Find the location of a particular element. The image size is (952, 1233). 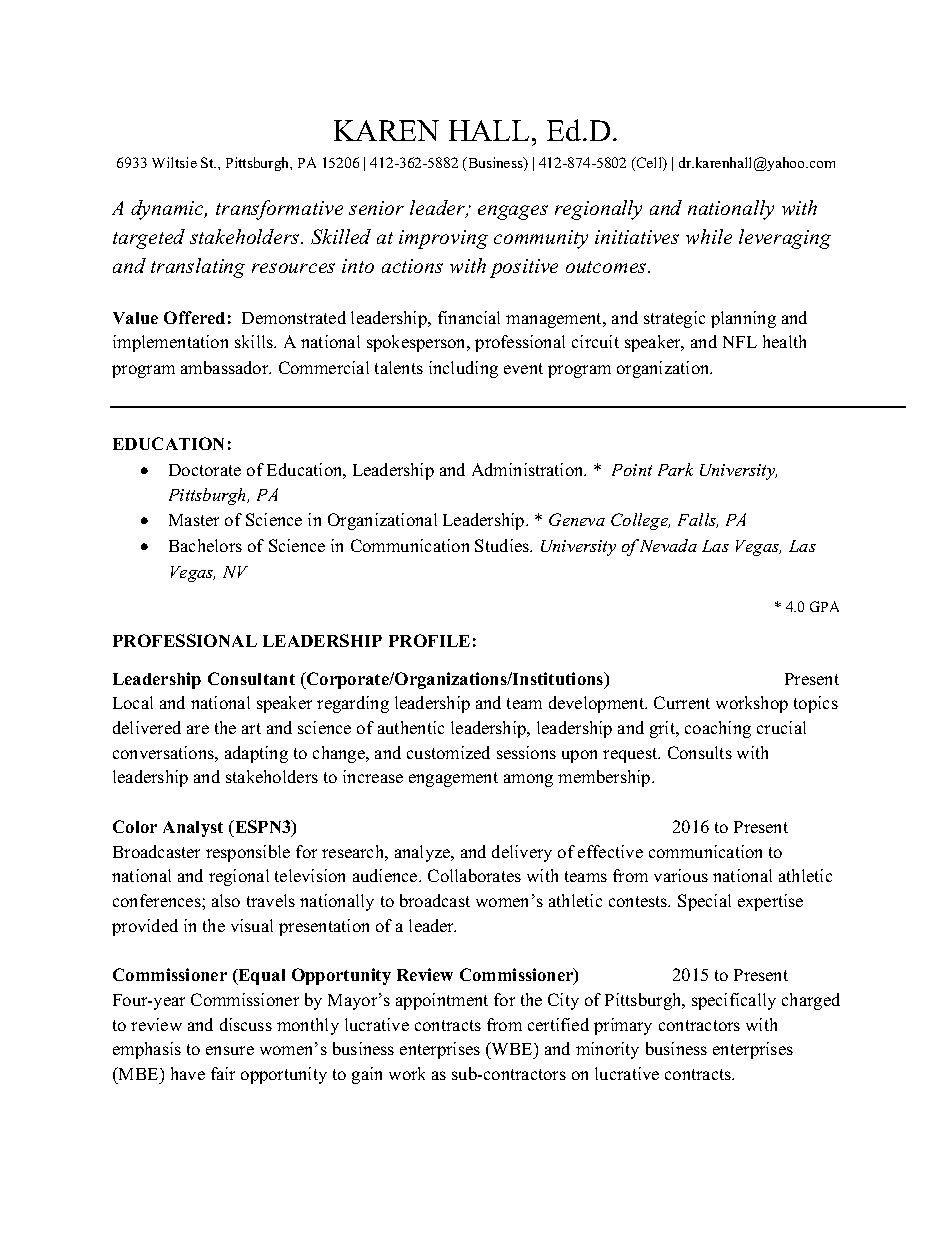

Administration is located at coordinates (529, 469).
